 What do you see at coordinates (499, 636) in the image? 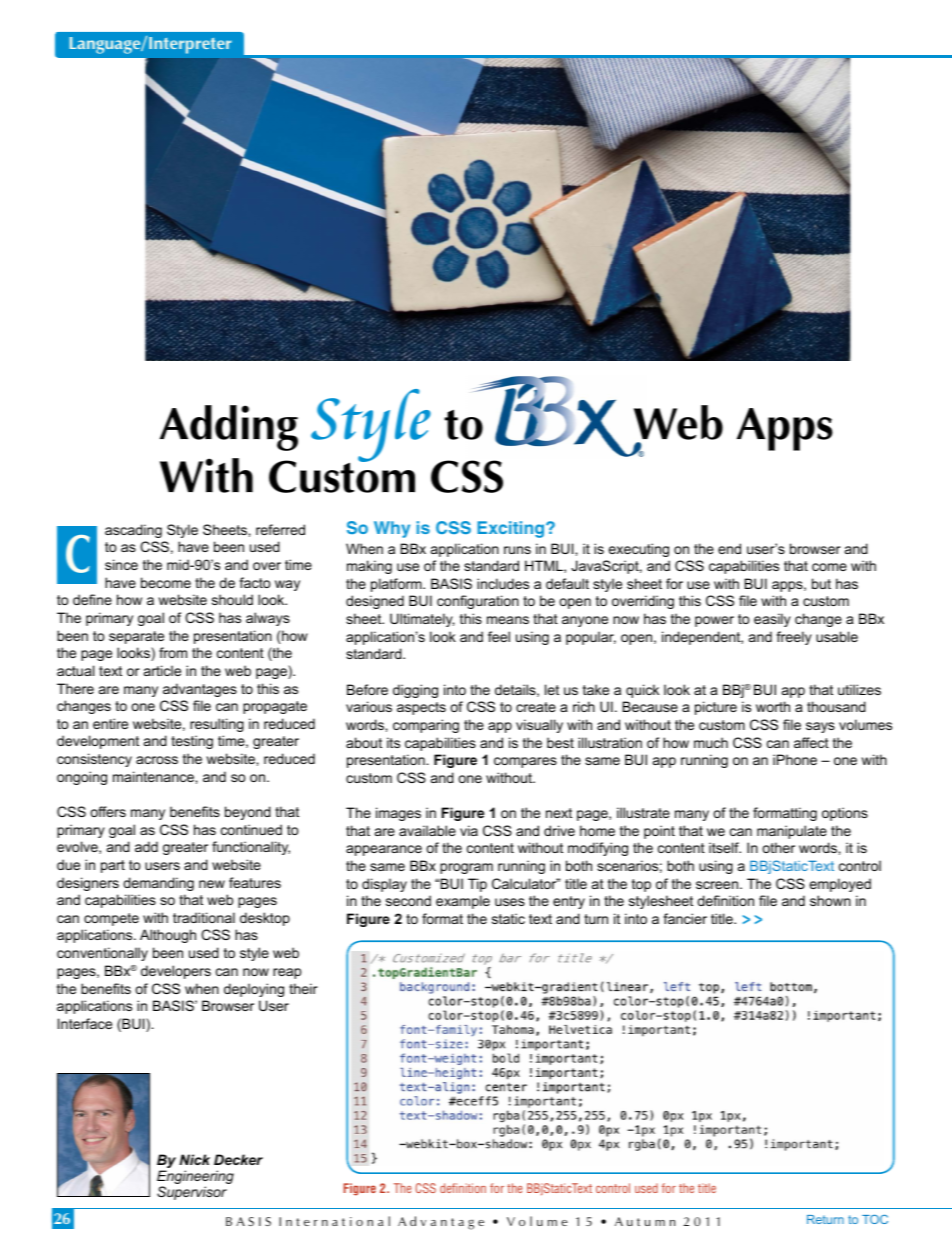
I see `feel` at bounding box center [499, 636].
